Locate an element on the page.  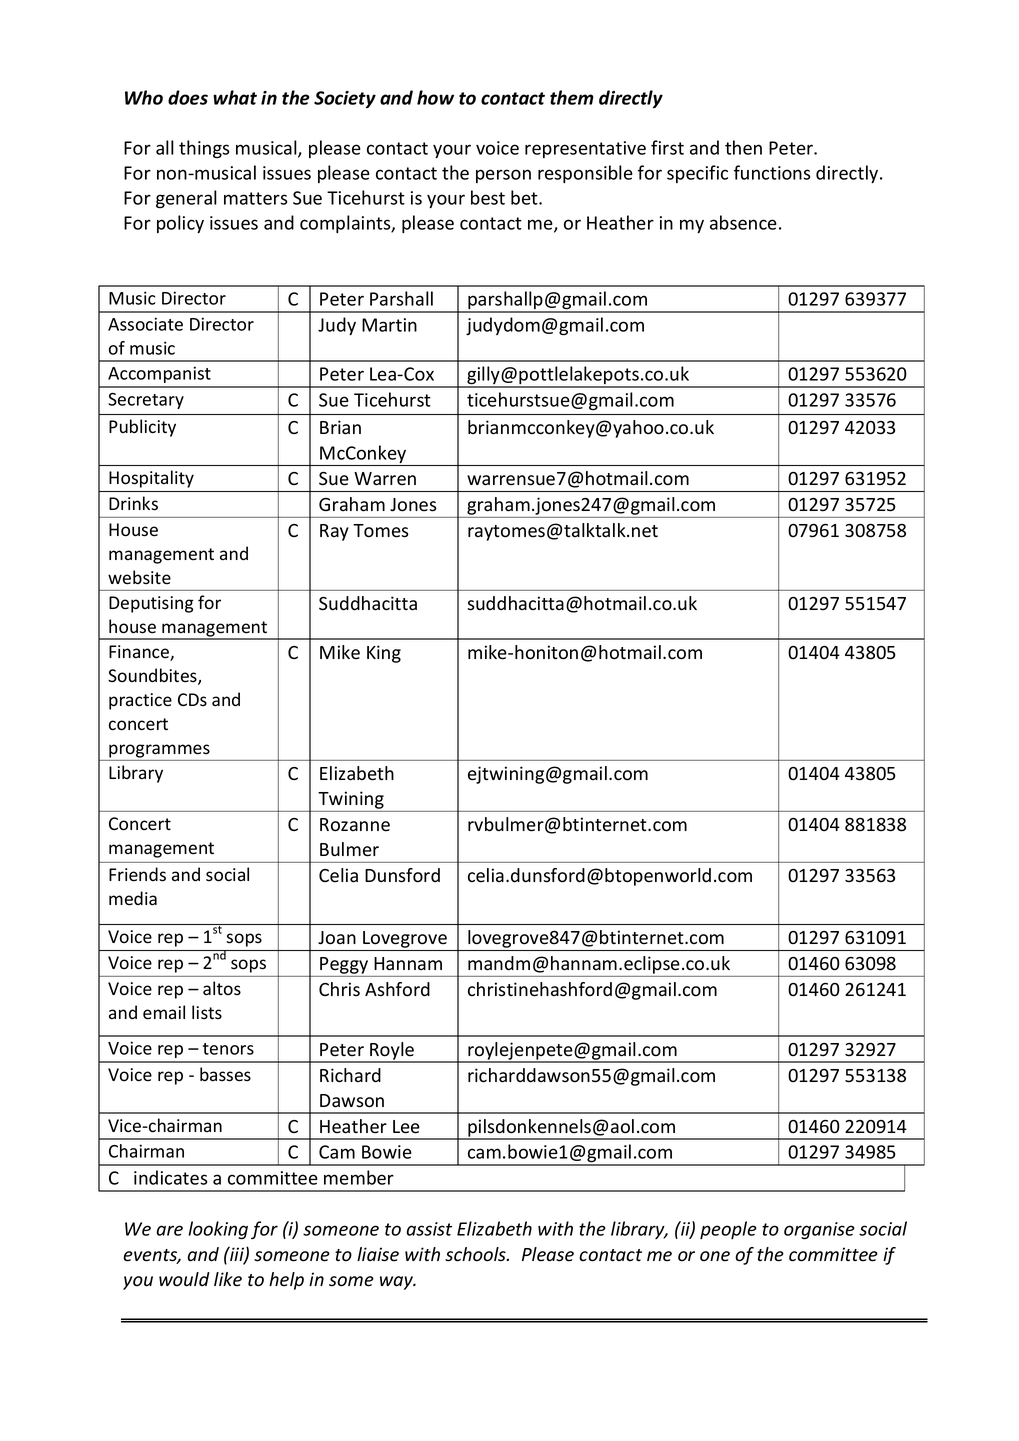
absence is located at coordinates (743, 222).
